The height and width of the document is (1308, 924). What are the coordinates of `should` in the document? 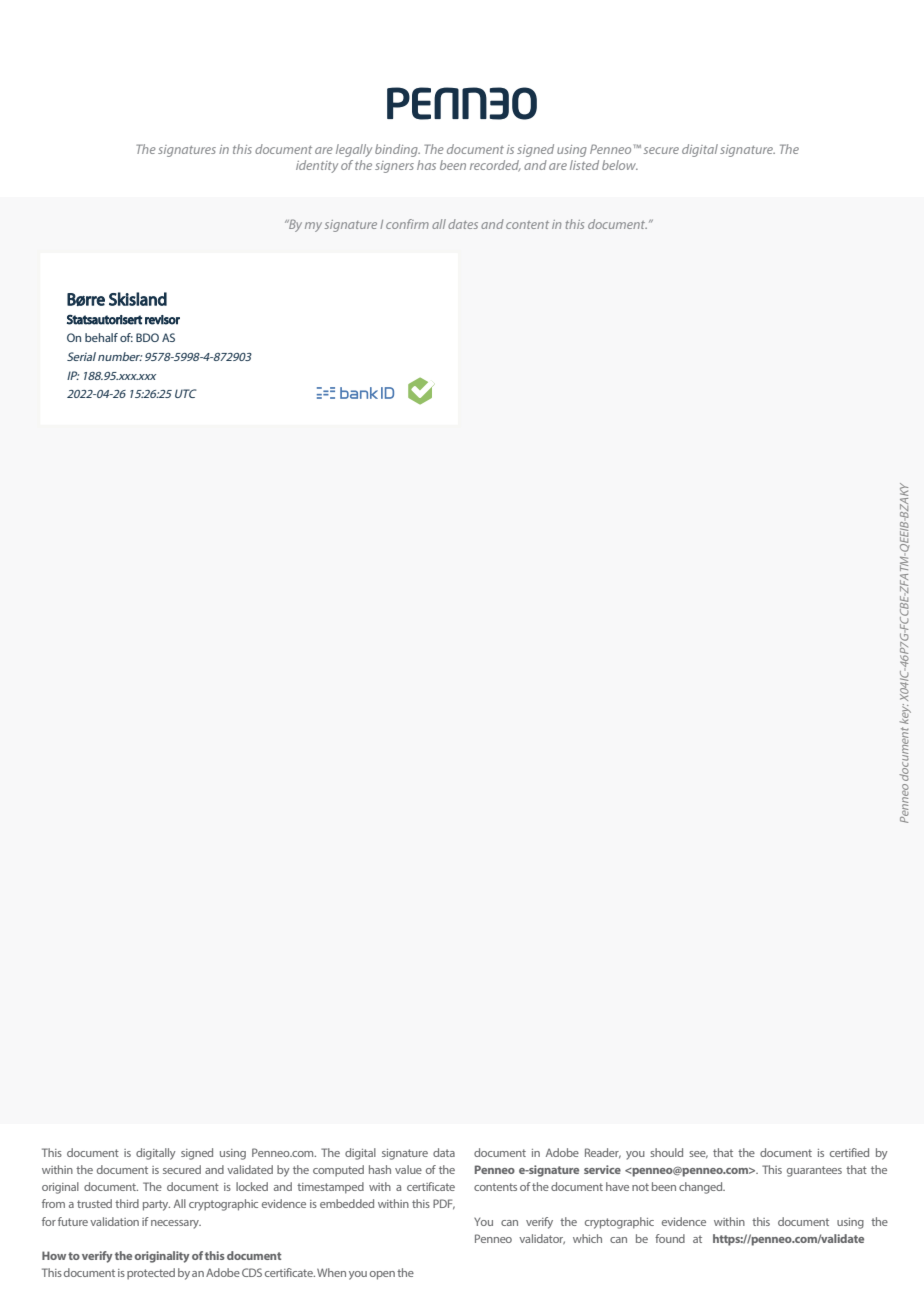 It's located at (666, 1152).
